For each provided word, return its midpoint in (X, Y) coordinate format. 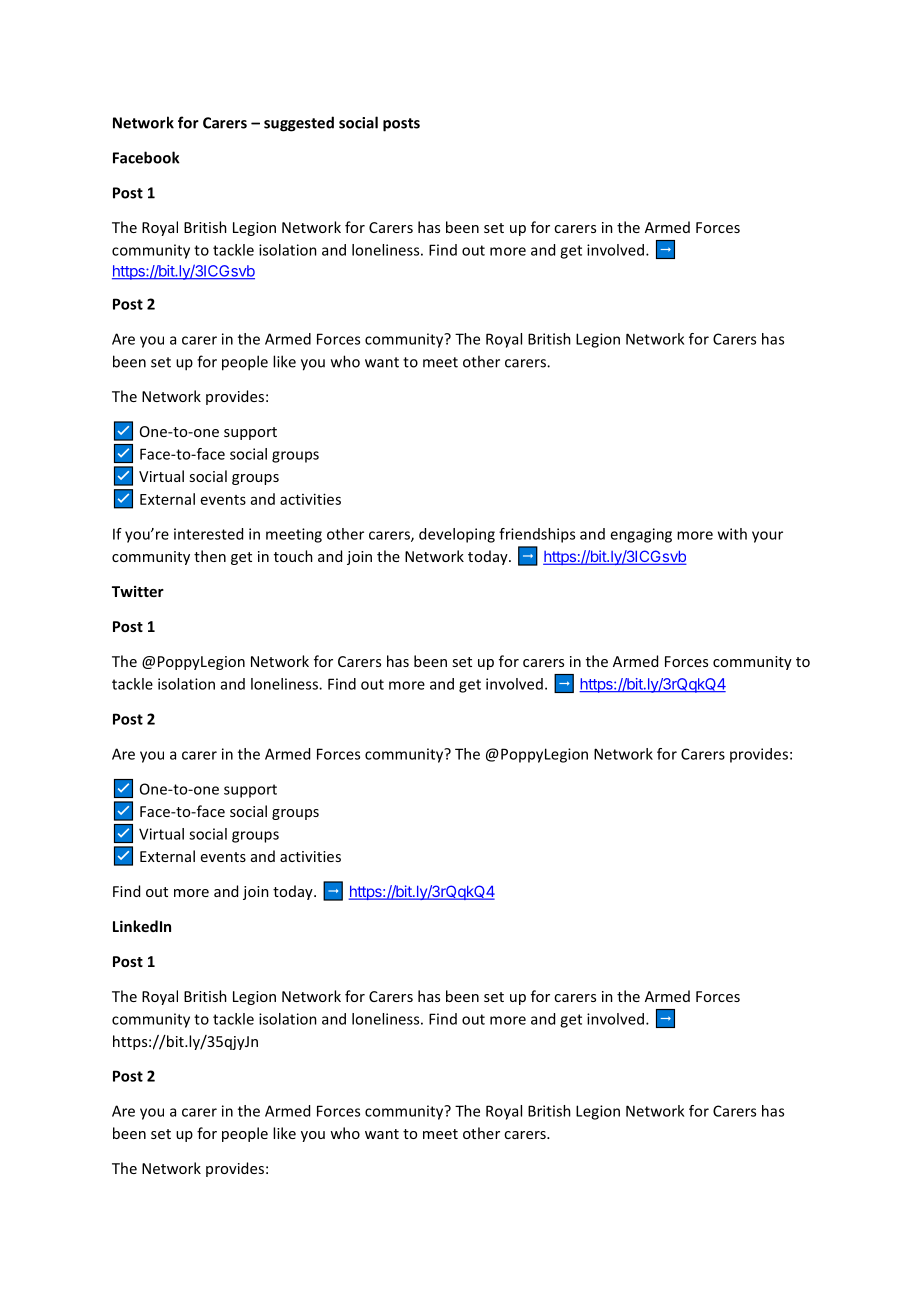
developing (457, 535)
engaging (641, 535)
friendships (537, 535)
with (732, 534)
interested (208, 534)
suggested (299, 124)
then (210, 556)
